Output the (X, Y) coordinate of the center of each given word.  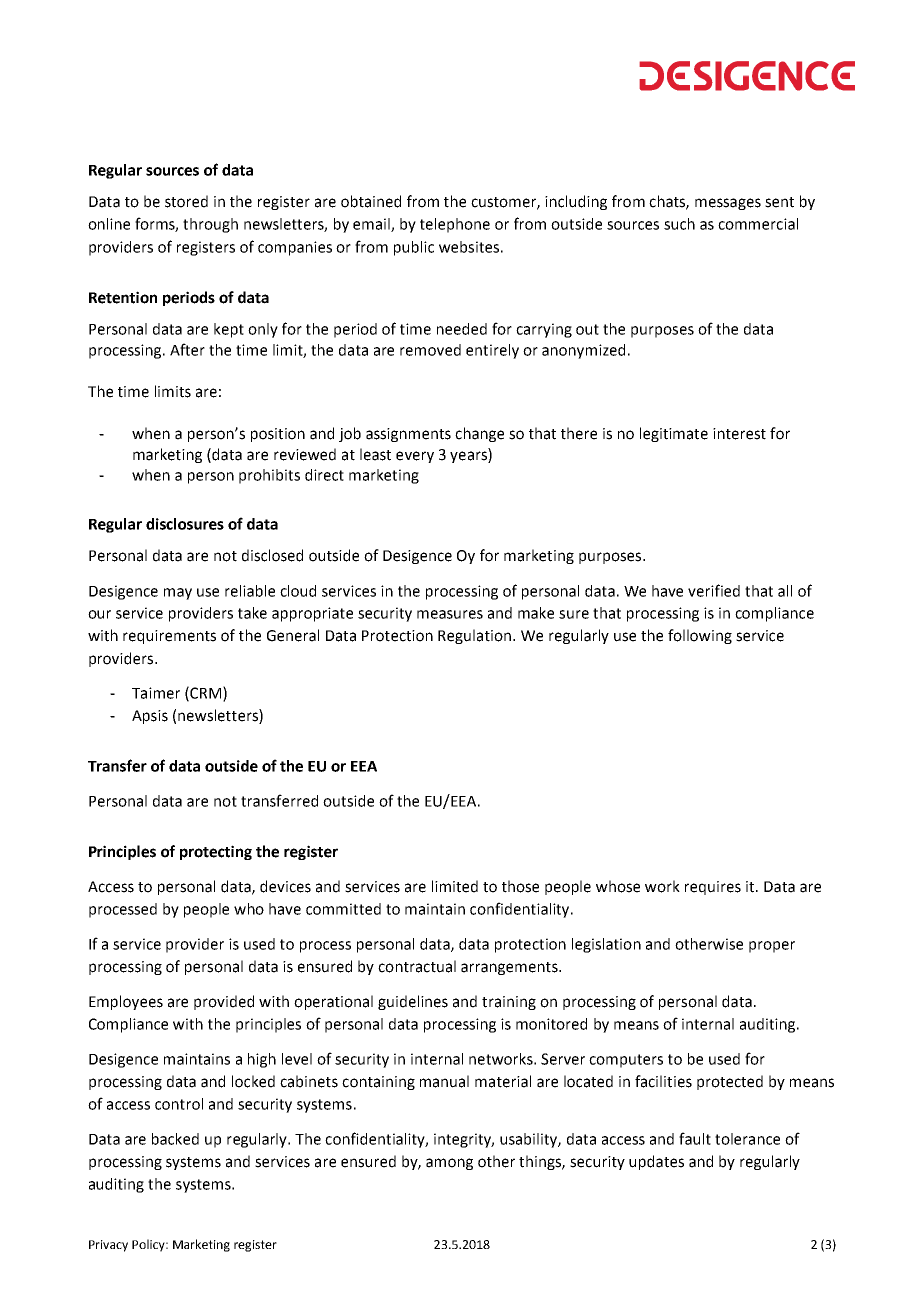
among (449, 1164)
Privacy (108, 1246)
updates (656, 1162)
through (210, 225)
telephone (455, 225)
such (679, 224)
